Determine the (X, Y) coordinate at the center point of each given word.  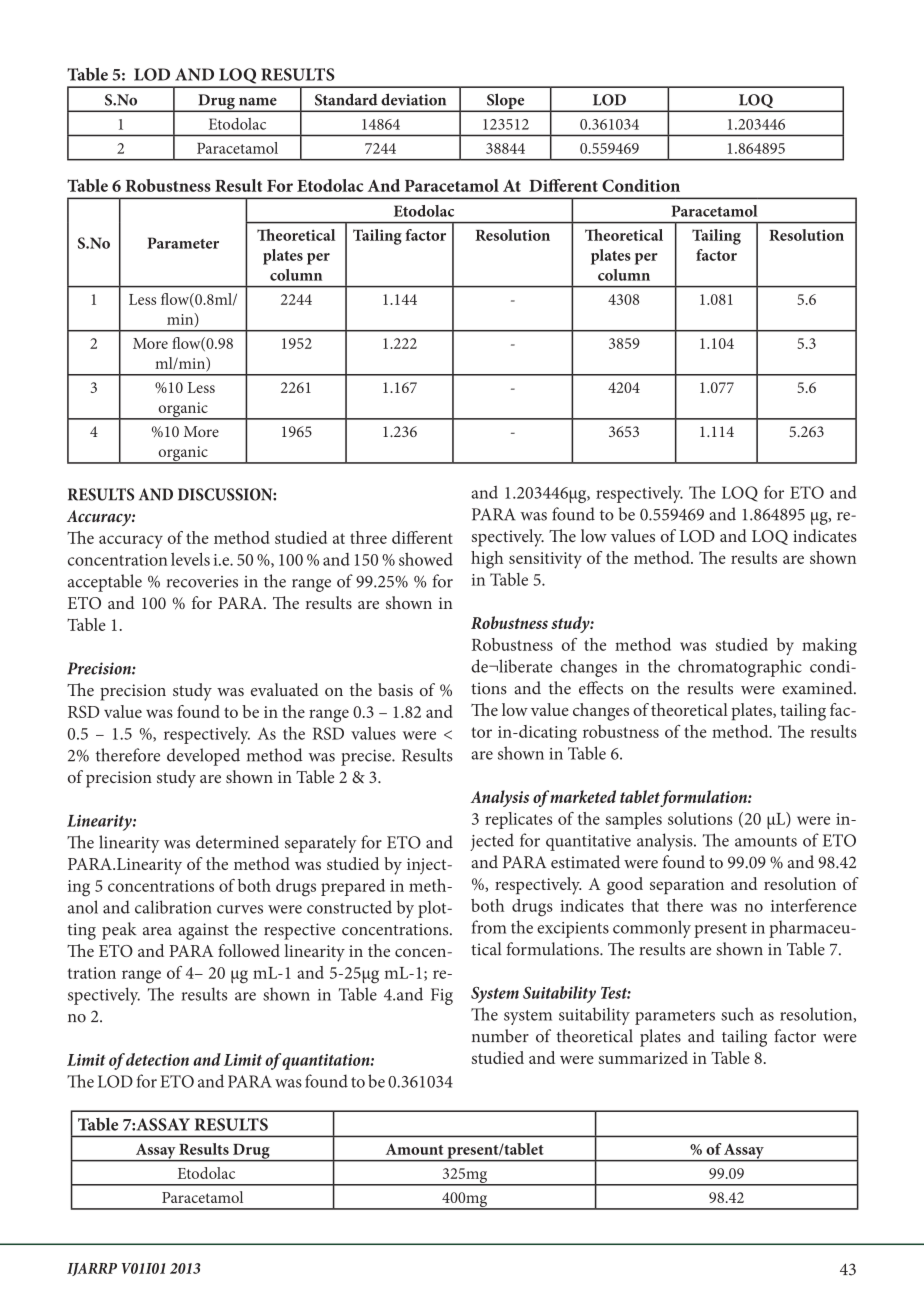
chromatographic (740, 668)
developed (203, 757)
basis (395, 689)
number (500, 1036)
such (737, 1014)
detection (157, 1059)
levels (190, 559)
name (258, 101)
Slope (506, 102)
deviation (413, 99)
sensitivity (545, 560)
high (487, 560)
